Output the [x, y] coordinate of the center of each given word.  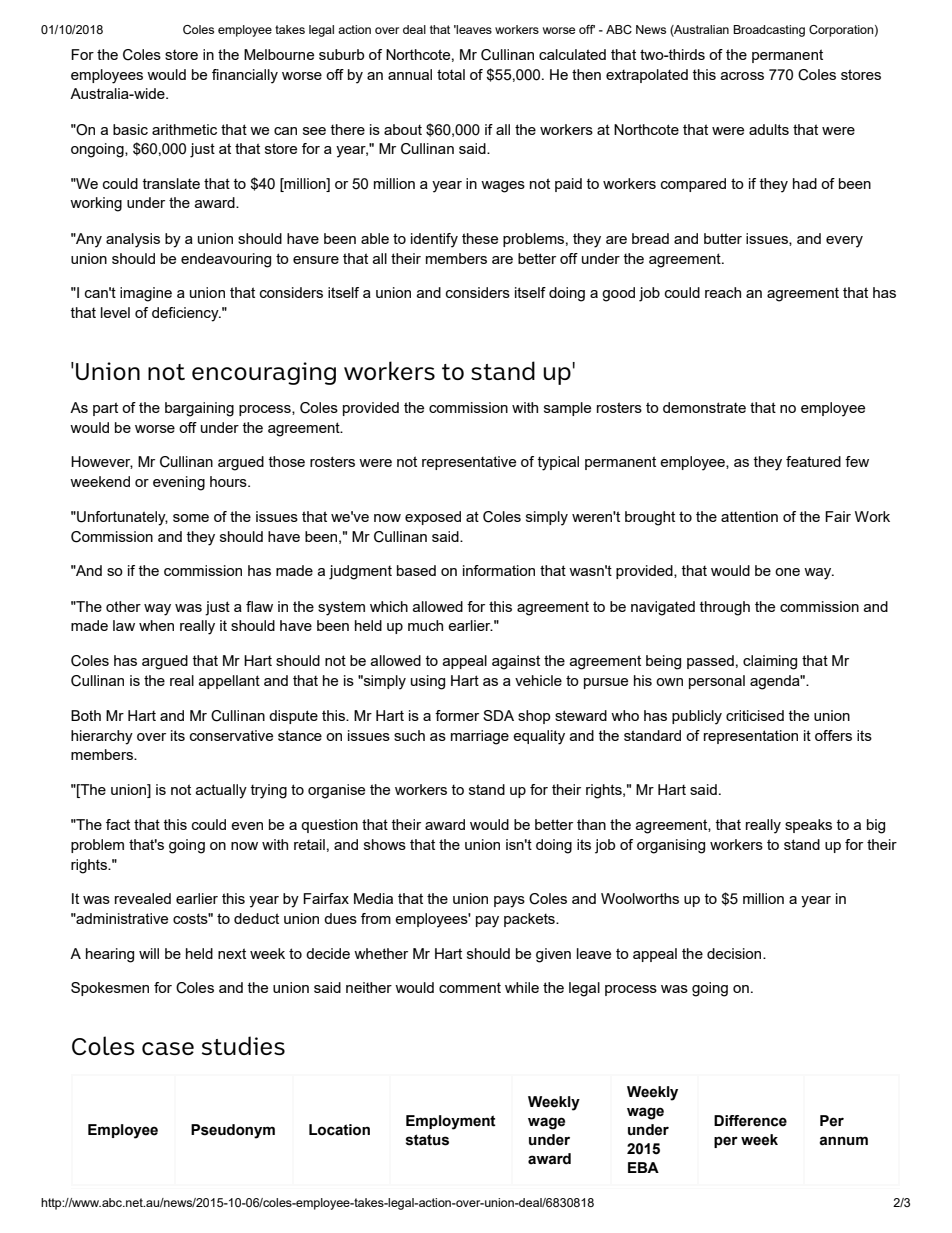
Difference [750, 1121]
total [451, 74]
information [499, 570]
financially [245, 76]
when [156, 625]
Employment [451, 1122]
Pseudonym [233, 1131]
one [787, 572]
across [742, 76]
